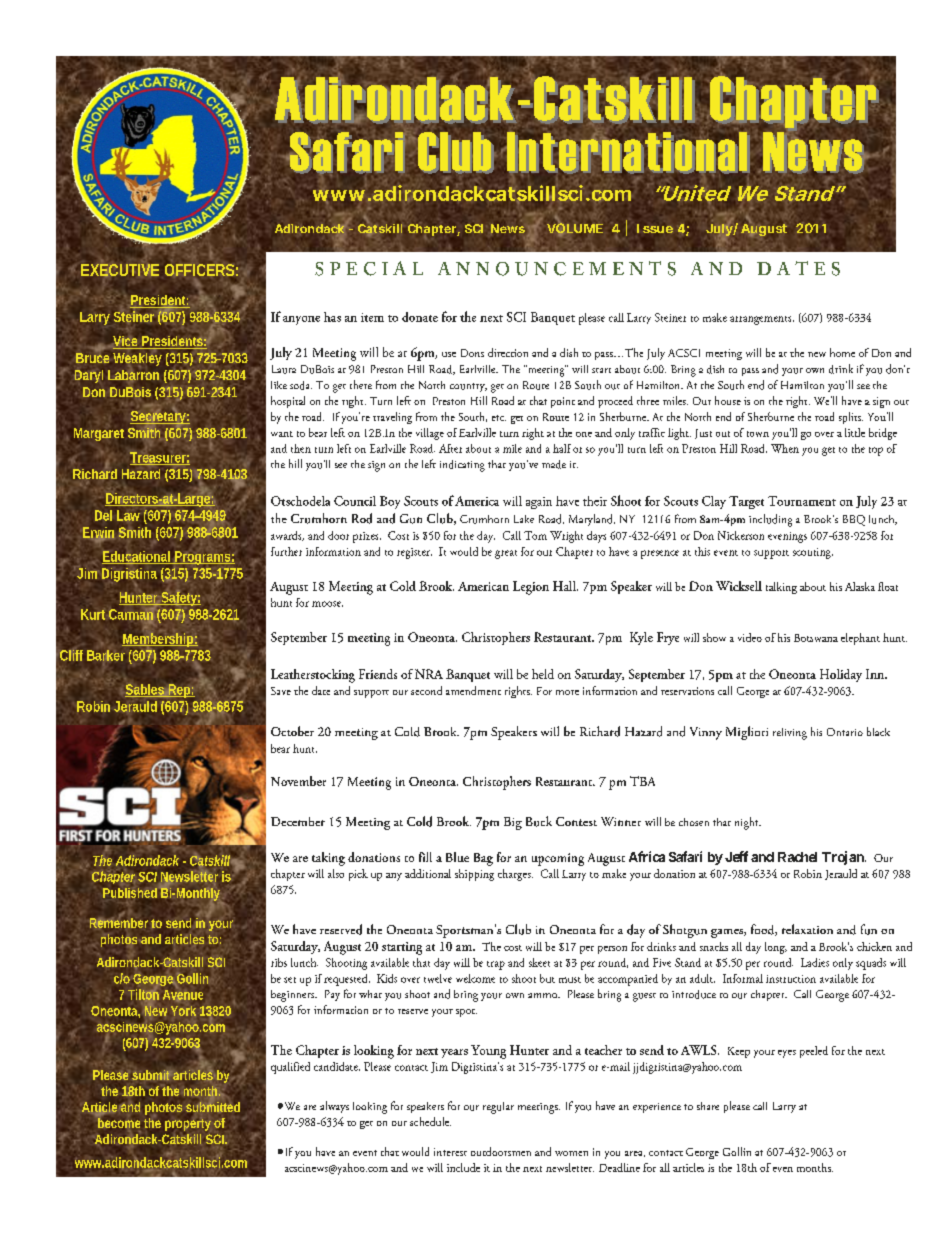  Describe the element at coordinates (462, 466) in the page. I see `indicating` at that location.
